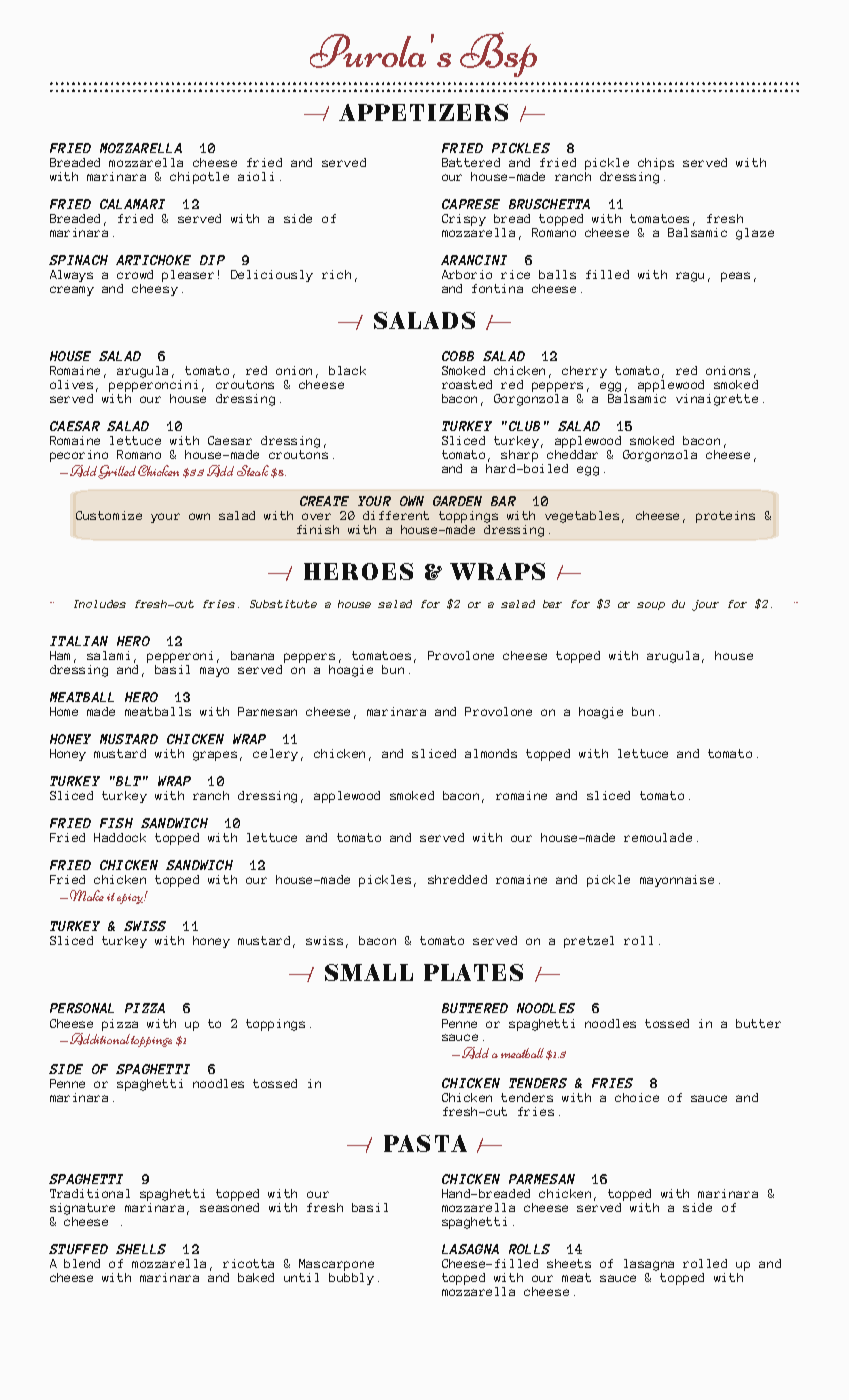  Describe the element at coordinates (283, 604) in the document. I see `Substitute` at that location.
